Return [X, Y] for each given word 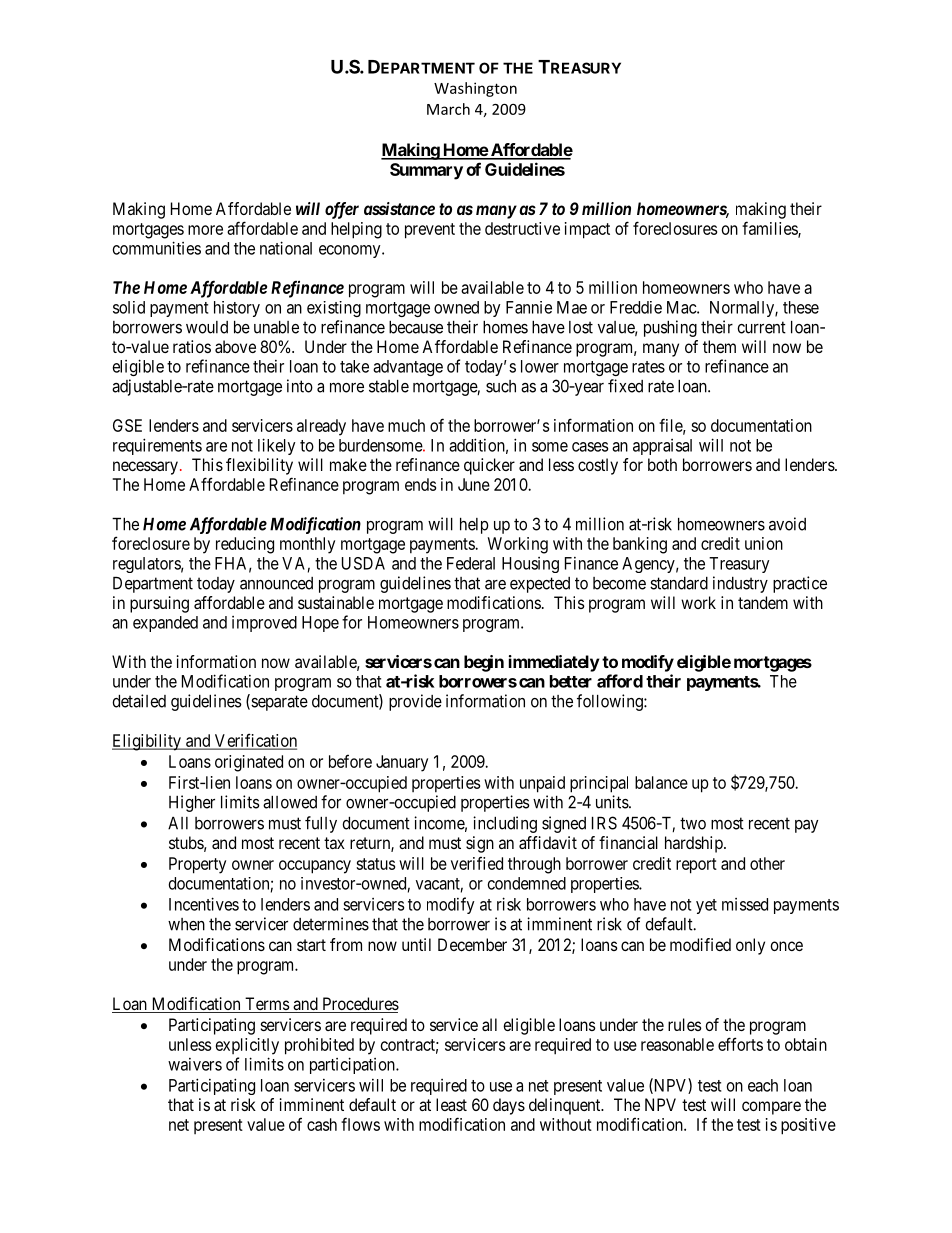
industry [740, 584]
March [448, 109]
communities [157, 248]
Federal [471, 563]
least [451, 1104]
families [770, 229]
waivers [195, 1064]
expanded [165, 624]
